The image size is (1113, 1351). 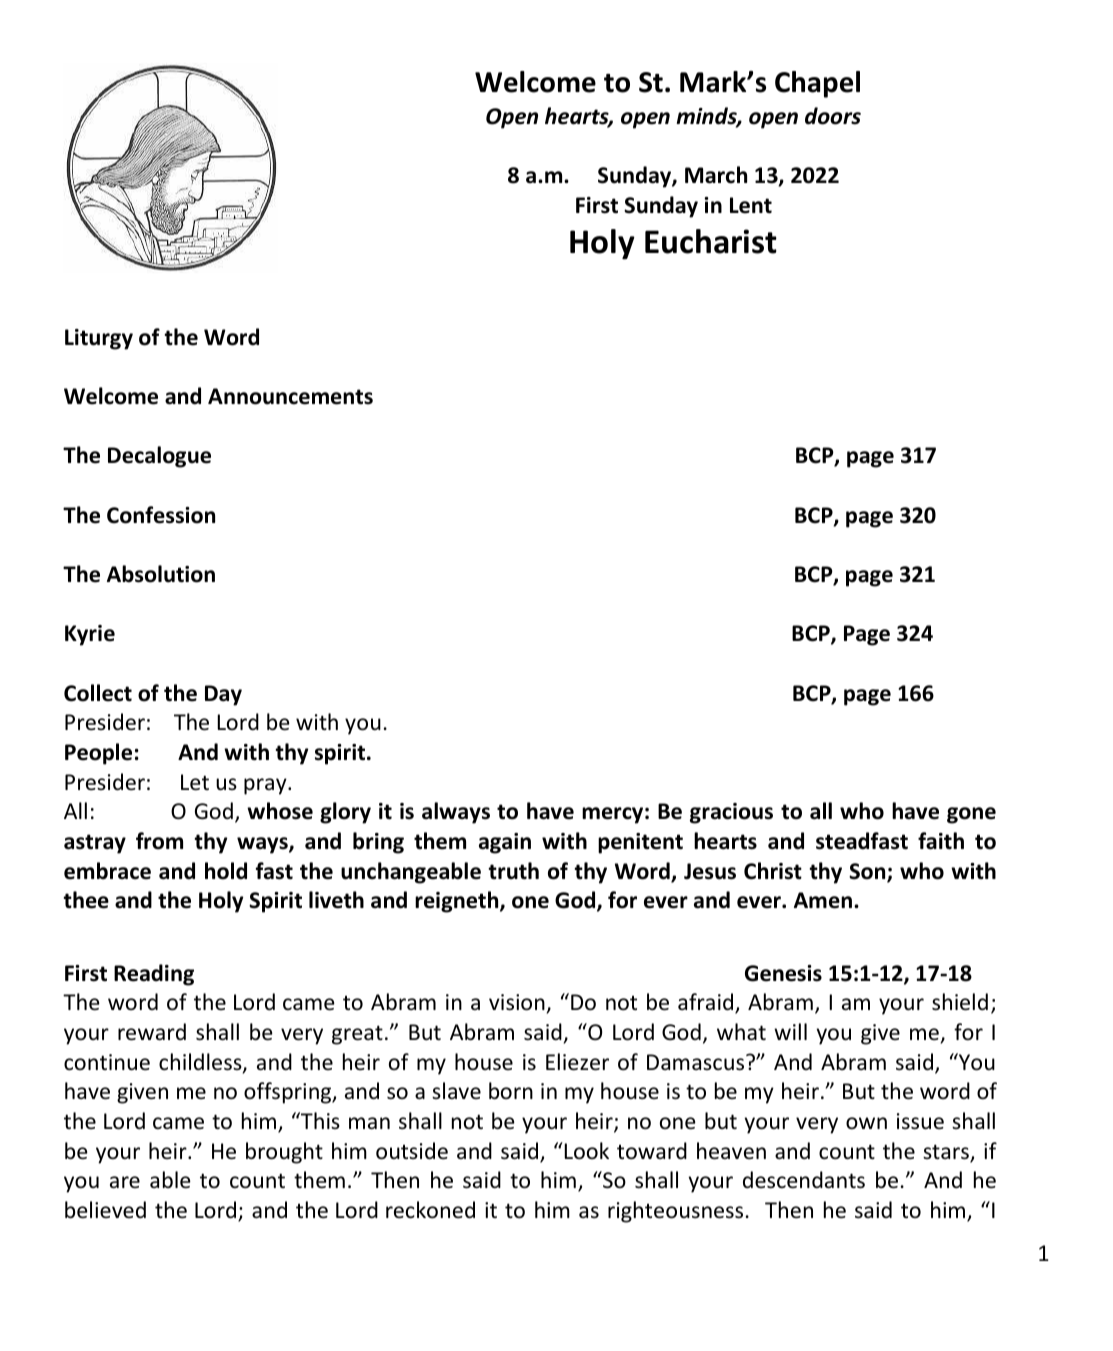 What do you see at coordinates (585, 1151) in the image?
I see `Look` at bounding box center [585, 1151].
